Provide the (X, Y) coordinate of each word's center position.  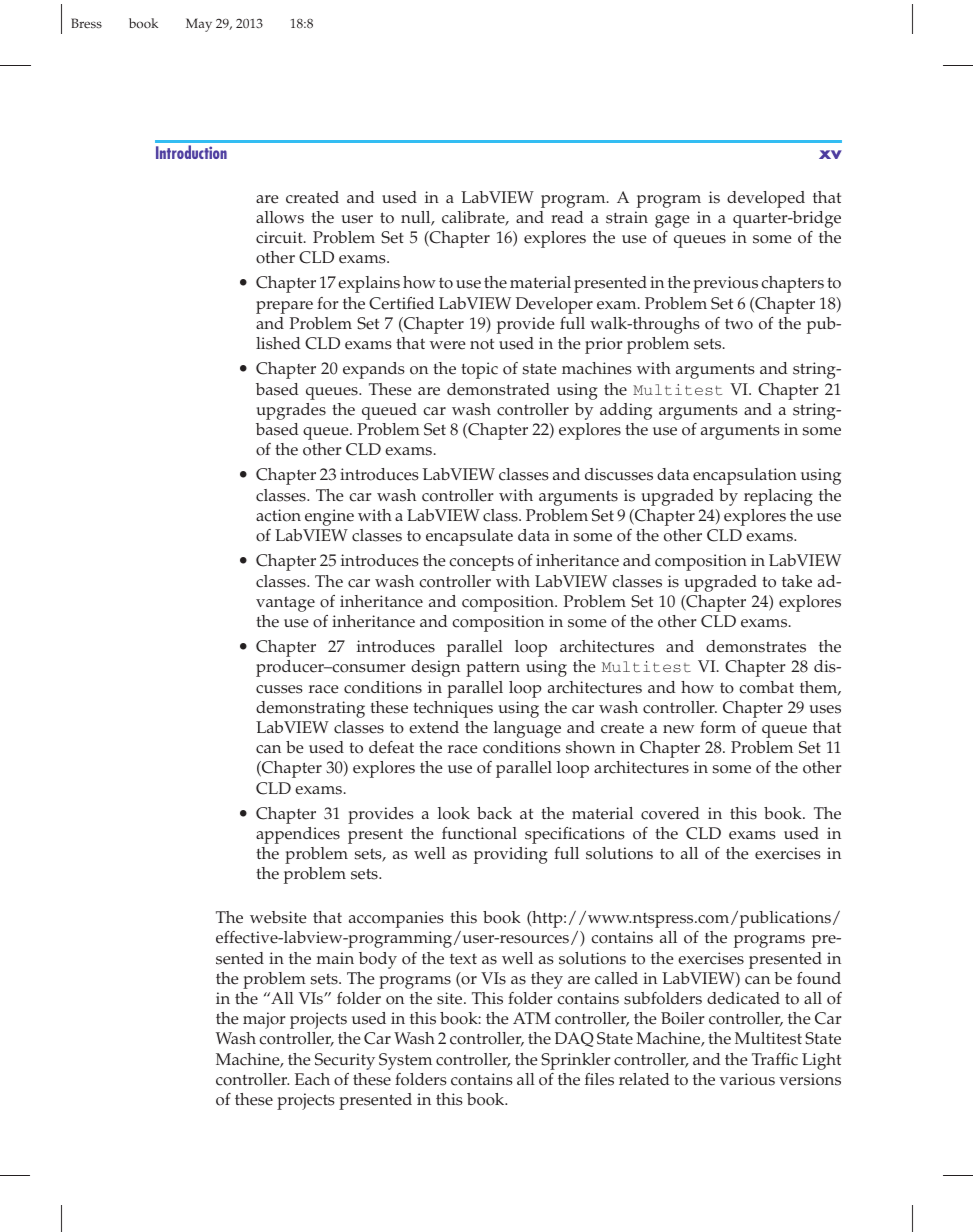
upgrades (291, 411)
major (264, 1020)
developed (766, 199)
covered (670, 813)
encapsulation (745, 476)
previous (725, 284)
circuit (280, 237)
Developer (554, 305)
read (567, 217)
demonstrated (498, 389)
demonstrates (756, 646)
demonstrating (310, 709)
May (199, 25)
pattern (493, 669)
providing (511, 855)
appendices (298, 835)
